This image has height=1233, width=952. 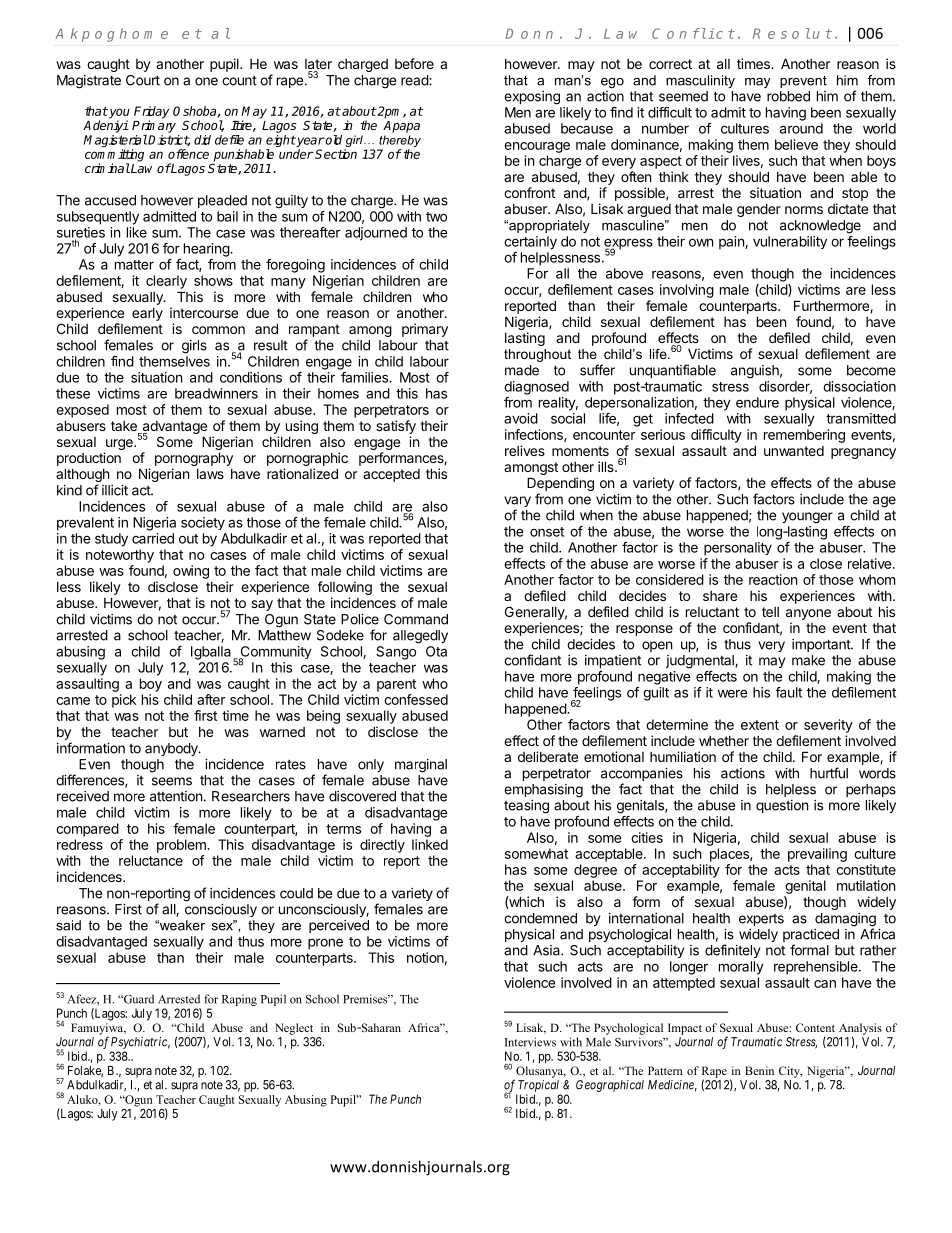 What do you see at coordinates (143, 80) in the image?
I see `Court` at bounding box center [143, 80].
